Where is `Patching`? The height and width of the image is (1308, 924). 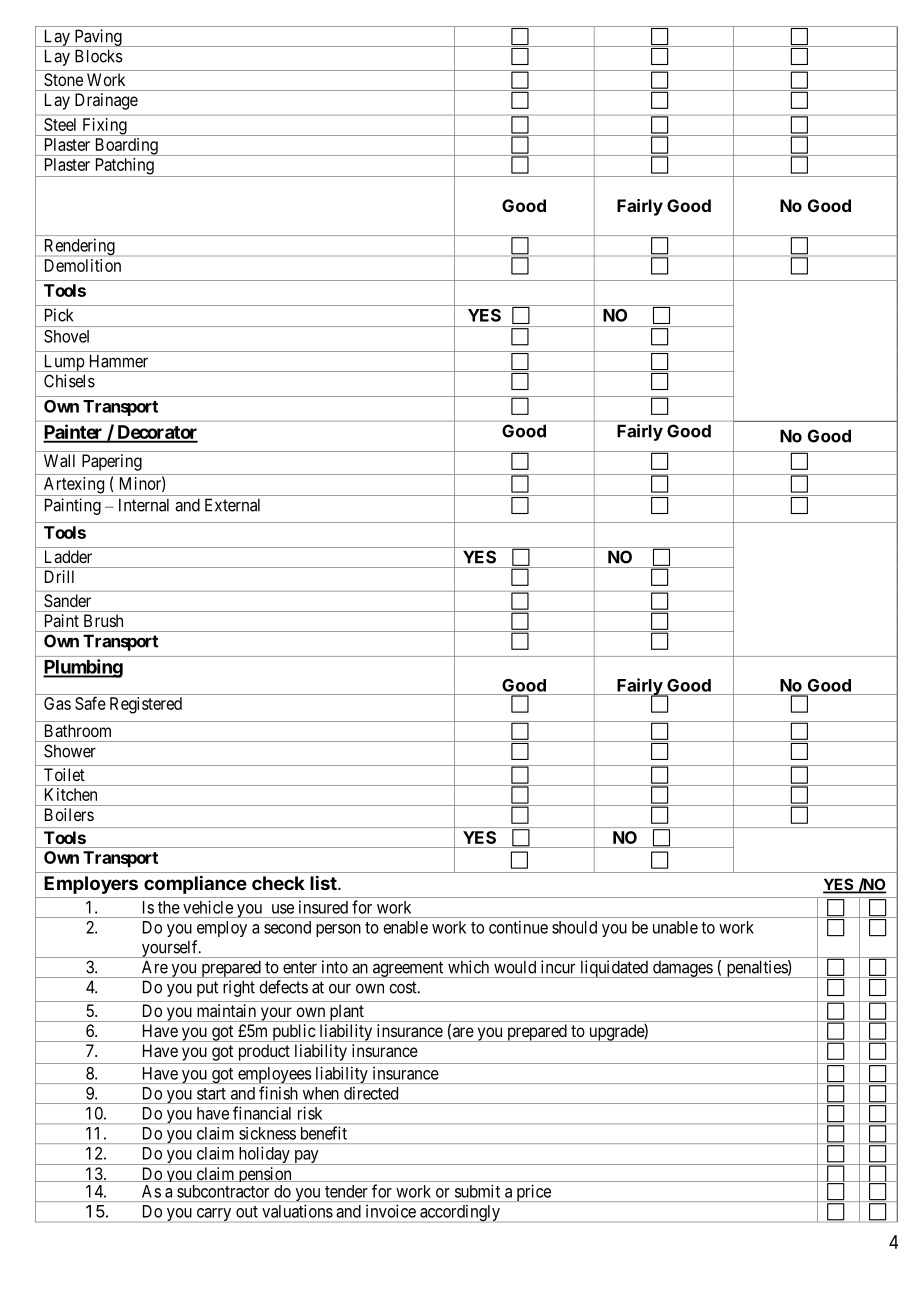 Patching is located at coordinates (124, 167).
